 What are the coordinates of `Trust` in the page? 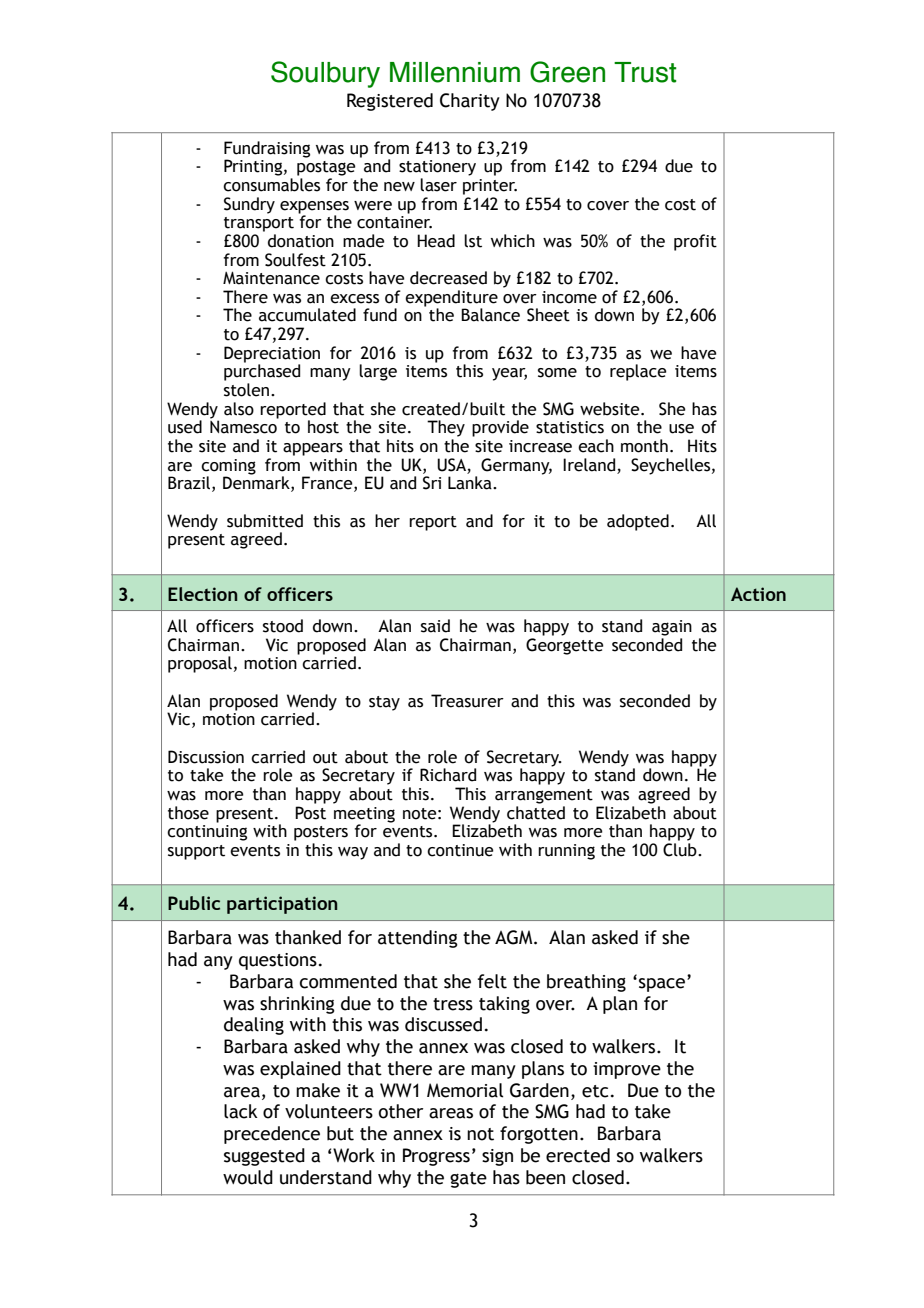 It's located at (645, 72).
